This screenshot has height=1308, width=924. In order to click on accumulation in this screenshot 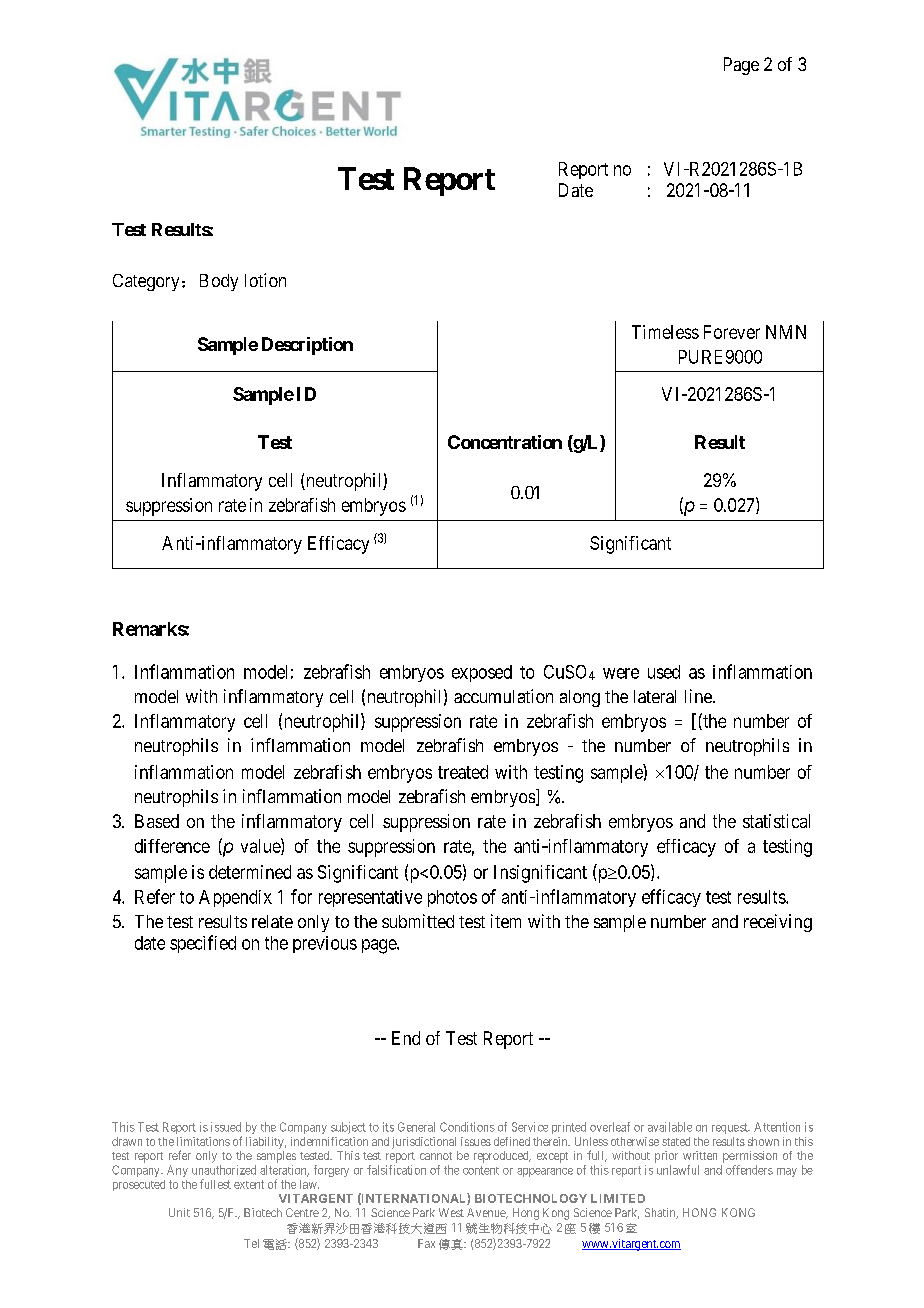, I will do `click(503, 696)`.
